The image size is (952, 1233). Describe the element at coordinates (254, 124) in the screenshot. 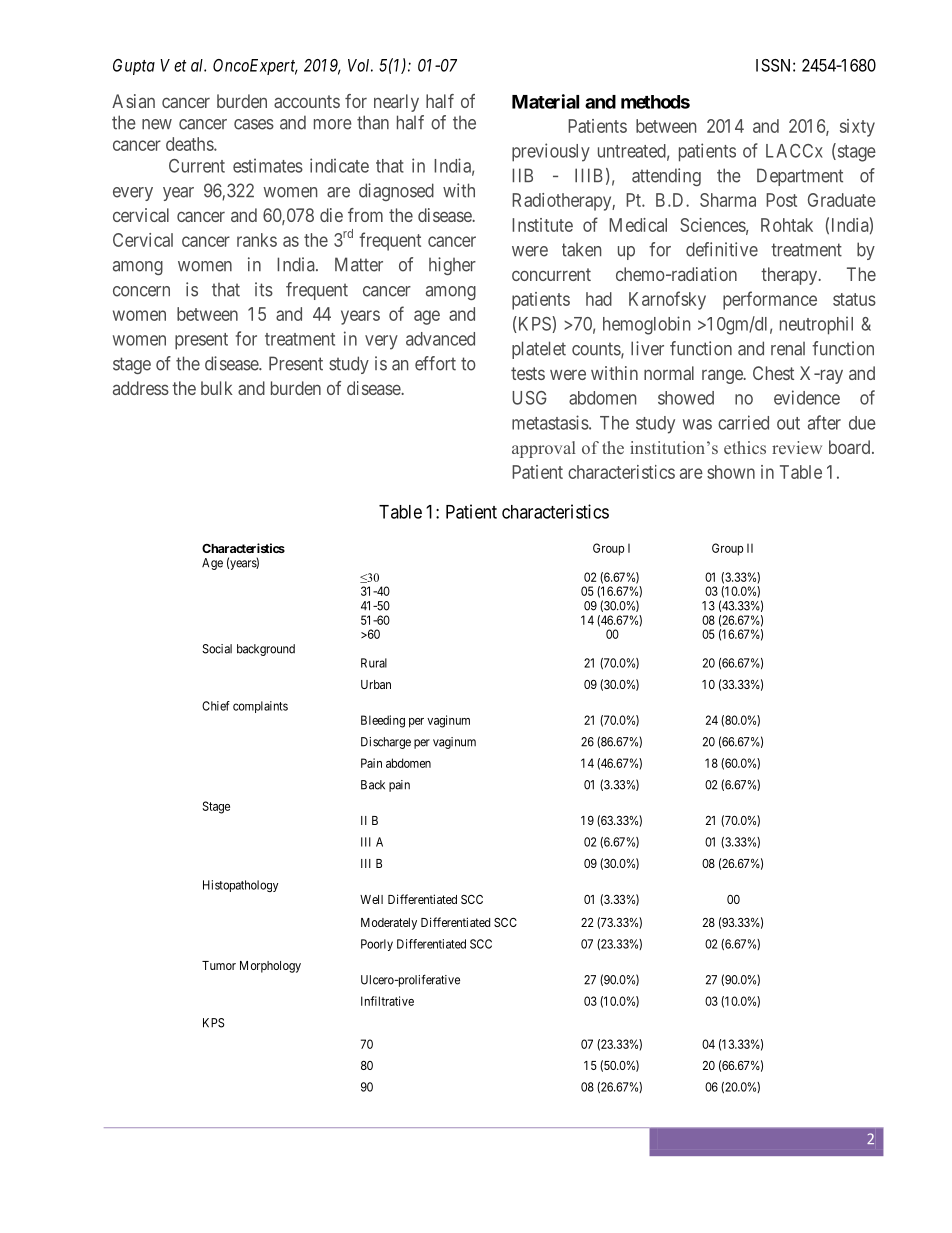

I see `cases` at that location.
